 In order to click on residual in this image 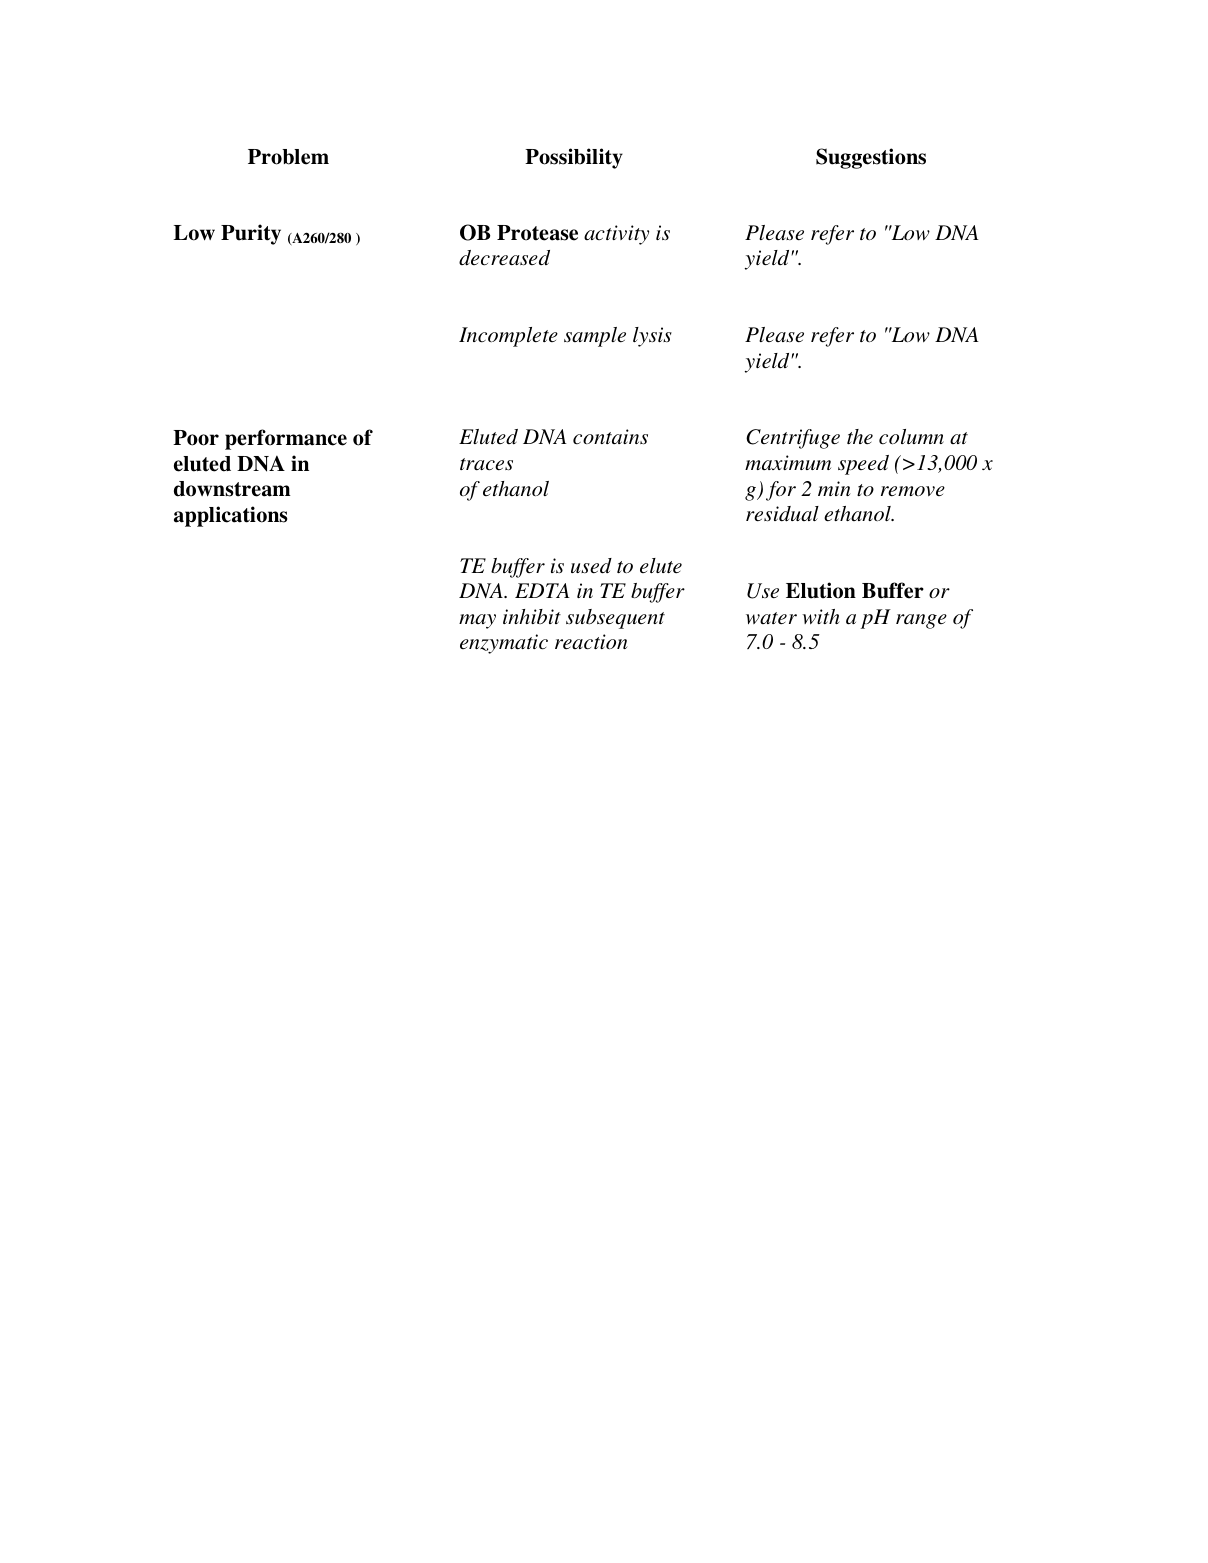, I will do `click(782, 514)`.
